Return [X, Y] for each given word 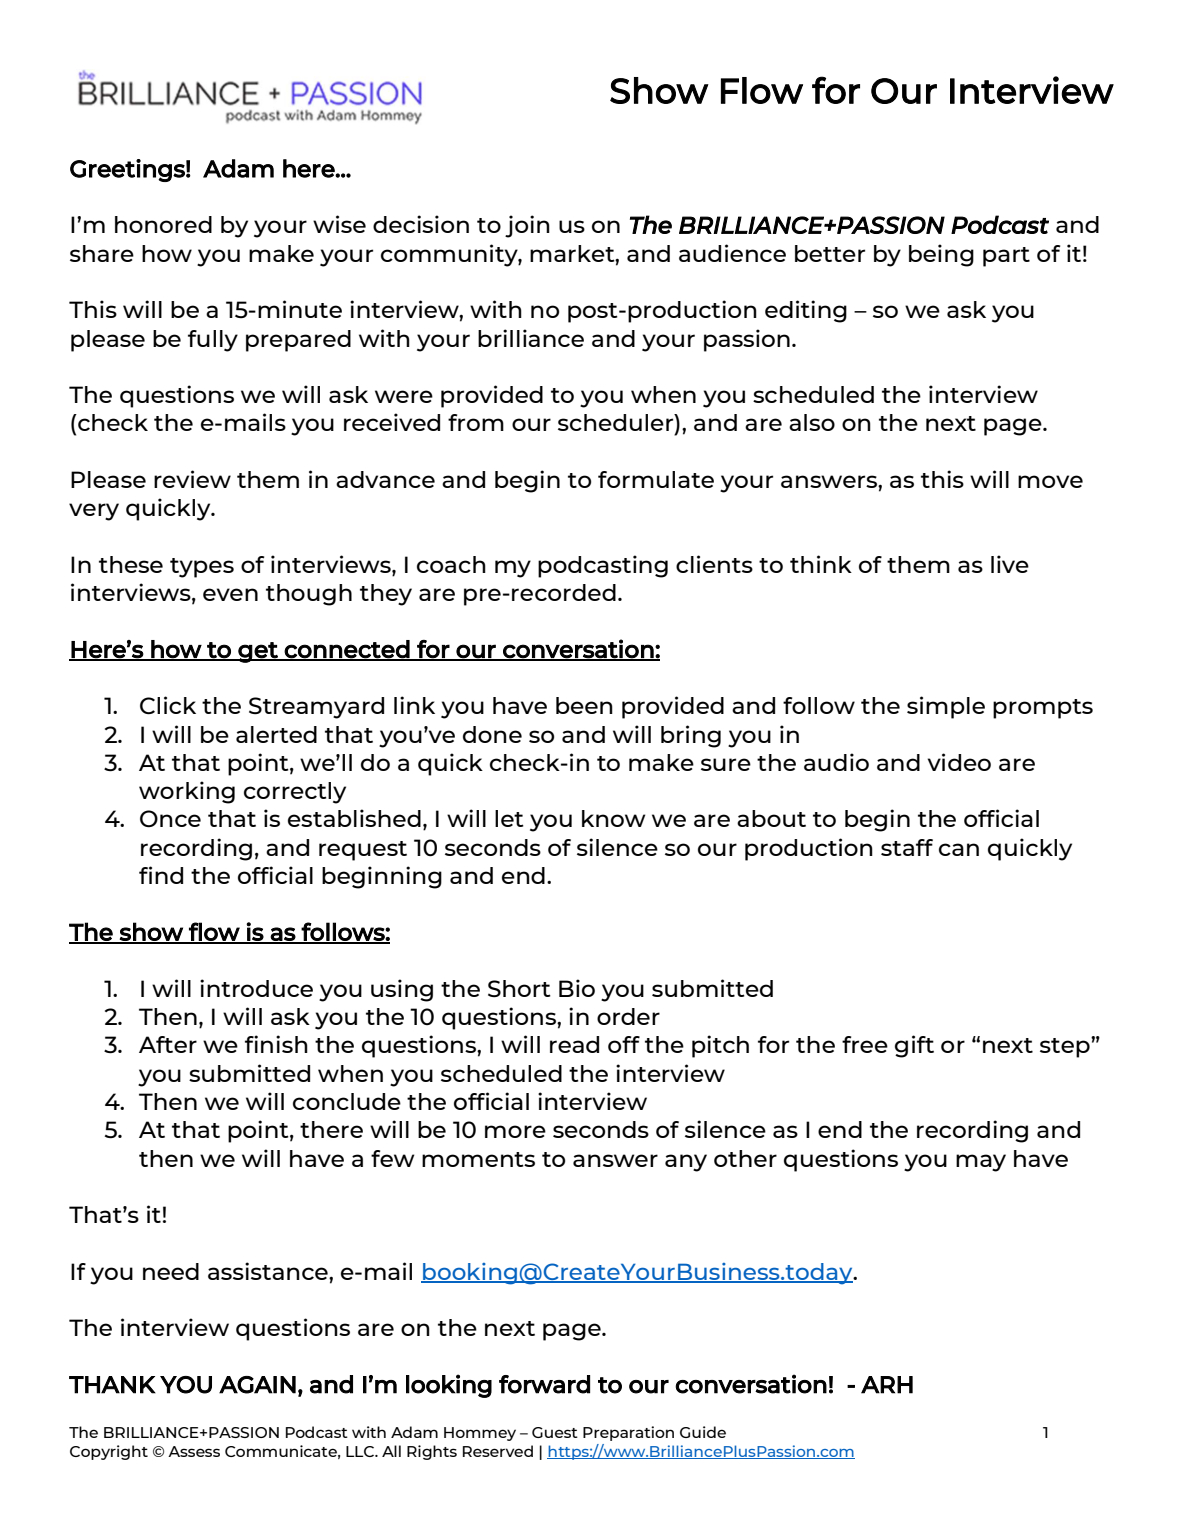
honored [163, 224]
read [574, 1044]
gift [914, 1046]
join [527, 226]
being [941, 255]
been [584, 705]
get [258, 652]
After [168, 1044]
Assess [194, 1451]
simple [946, 707]
